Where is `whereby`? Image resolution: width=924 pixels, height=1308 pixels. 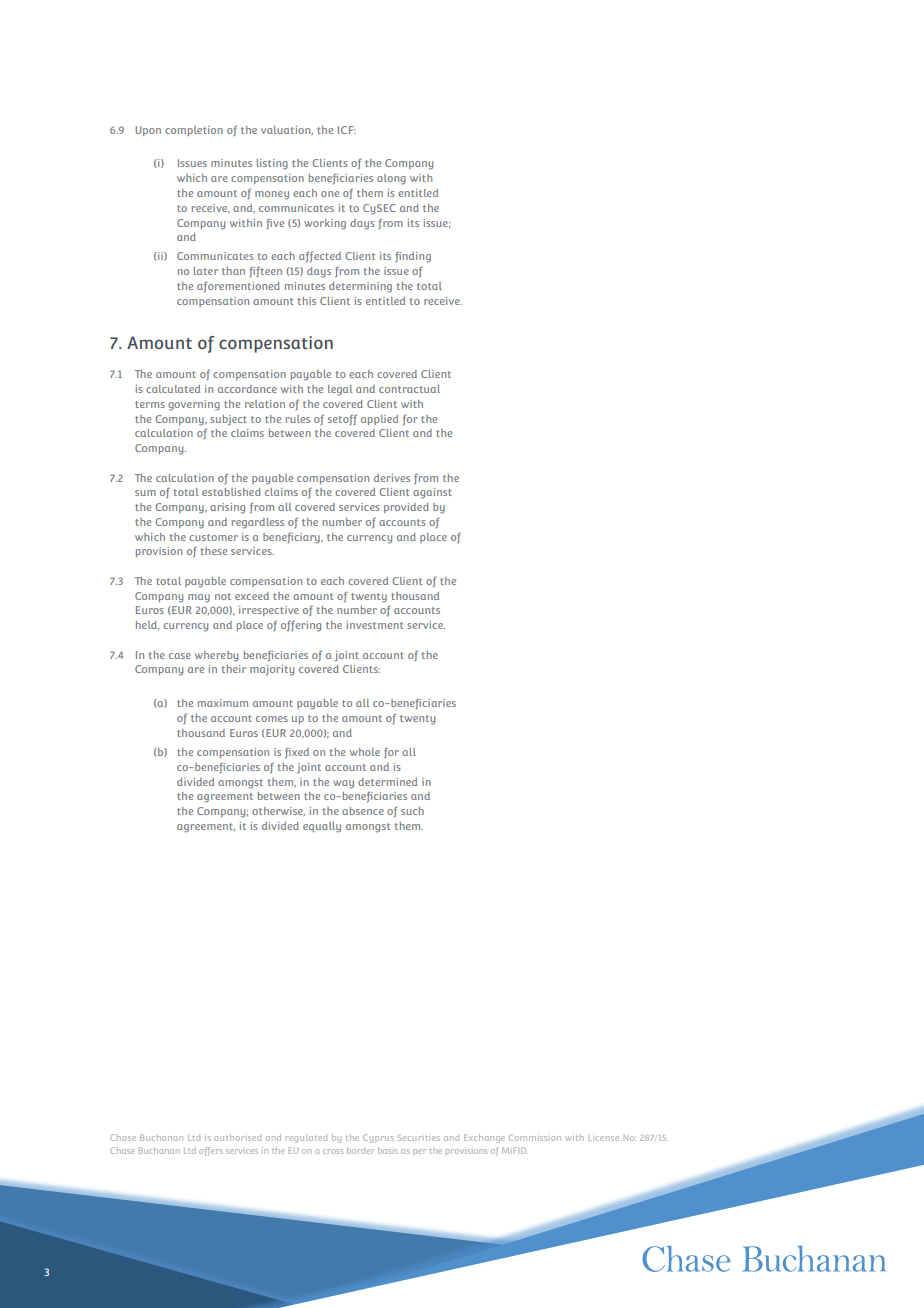
whereby is located at coordinates (216, 656).
